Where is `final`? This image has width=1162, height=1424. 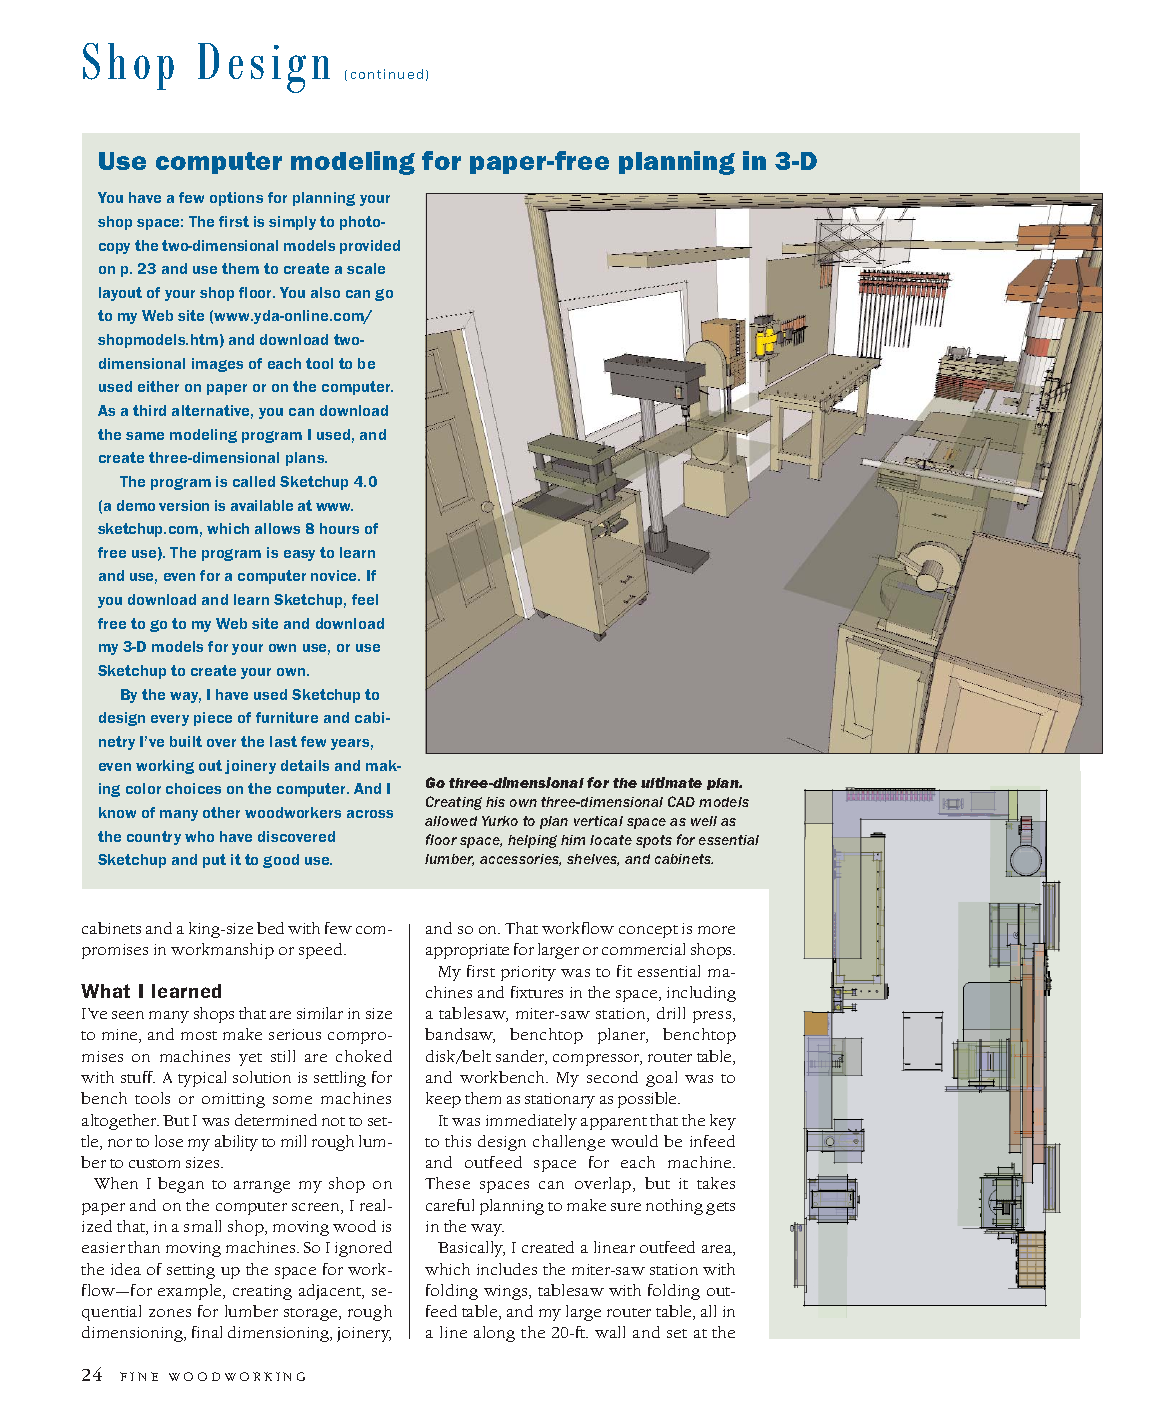
final is located at coordinates (207, 1332).
